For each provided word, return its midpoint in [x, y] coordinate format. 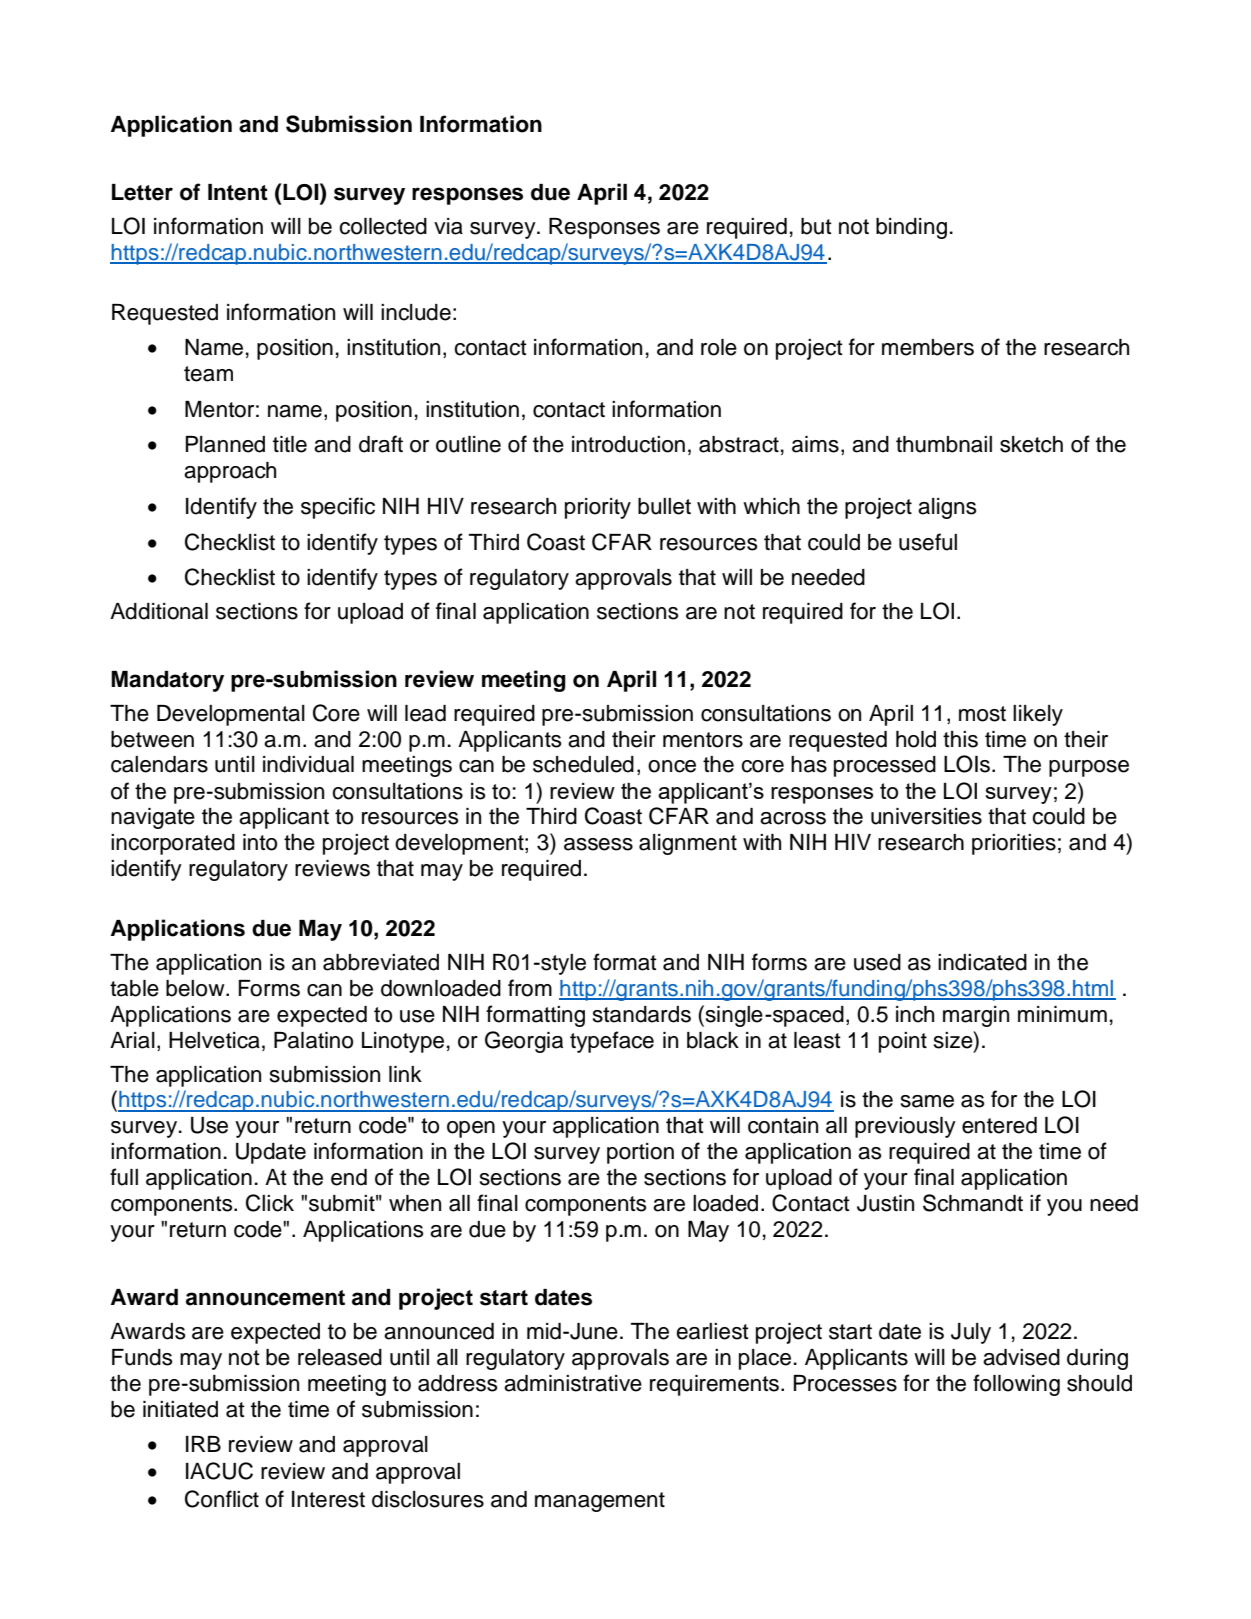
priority [598, 508]
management [600, 1502]
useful [928, 542]
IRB [203, 1444]
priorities [1014, 844]
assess [598, 844]
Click [270, 1203]
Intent [238, 192]
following [1016, 1385]
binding [911, 228]
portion [640, 1153]
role [719, 347]
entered [999, 1125]
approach [230, 472]
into [260, 842]
